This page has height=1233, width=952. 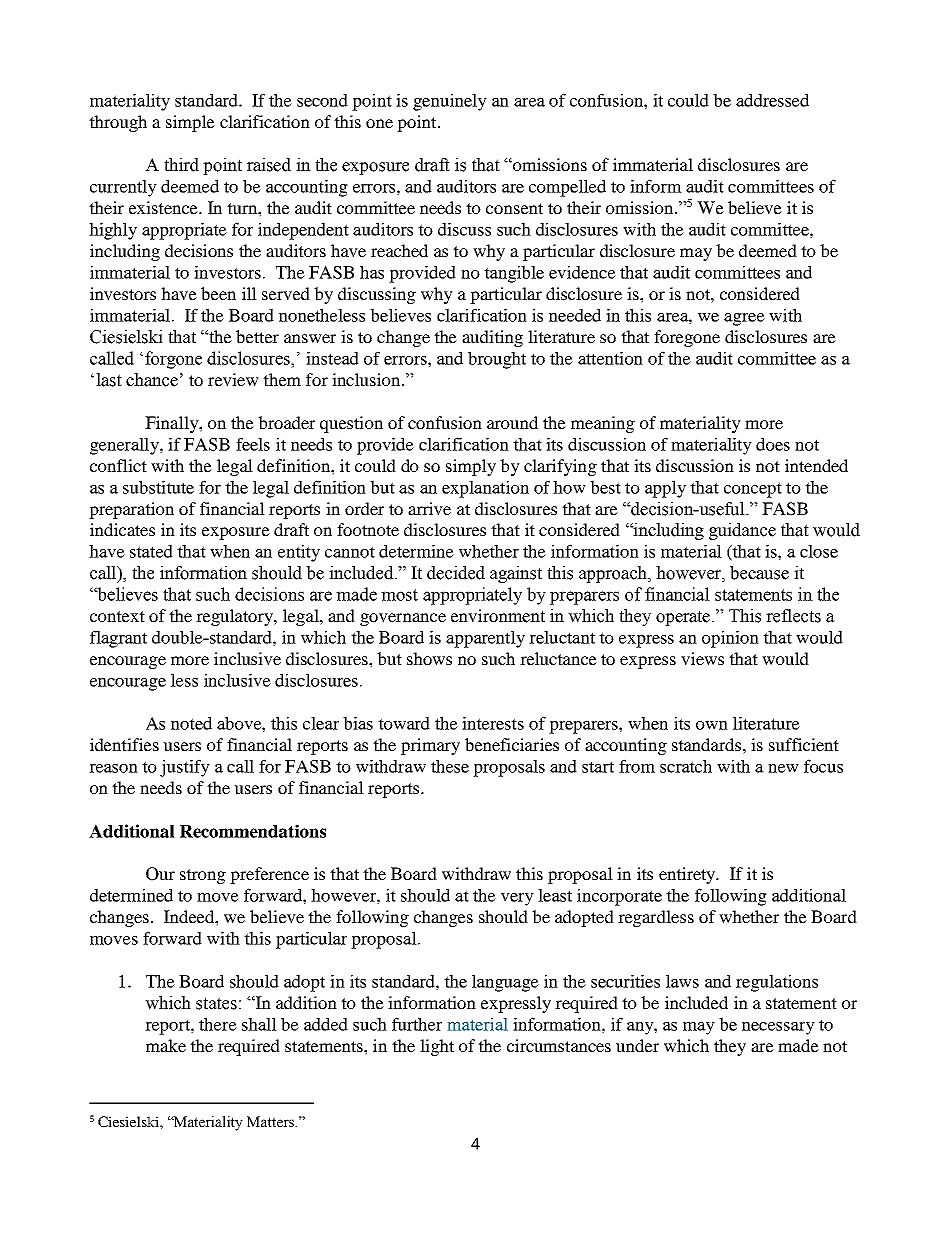 What do you see at coordinates (117, 616) in the page?
I see `context` at bounding box center [117, 616].
